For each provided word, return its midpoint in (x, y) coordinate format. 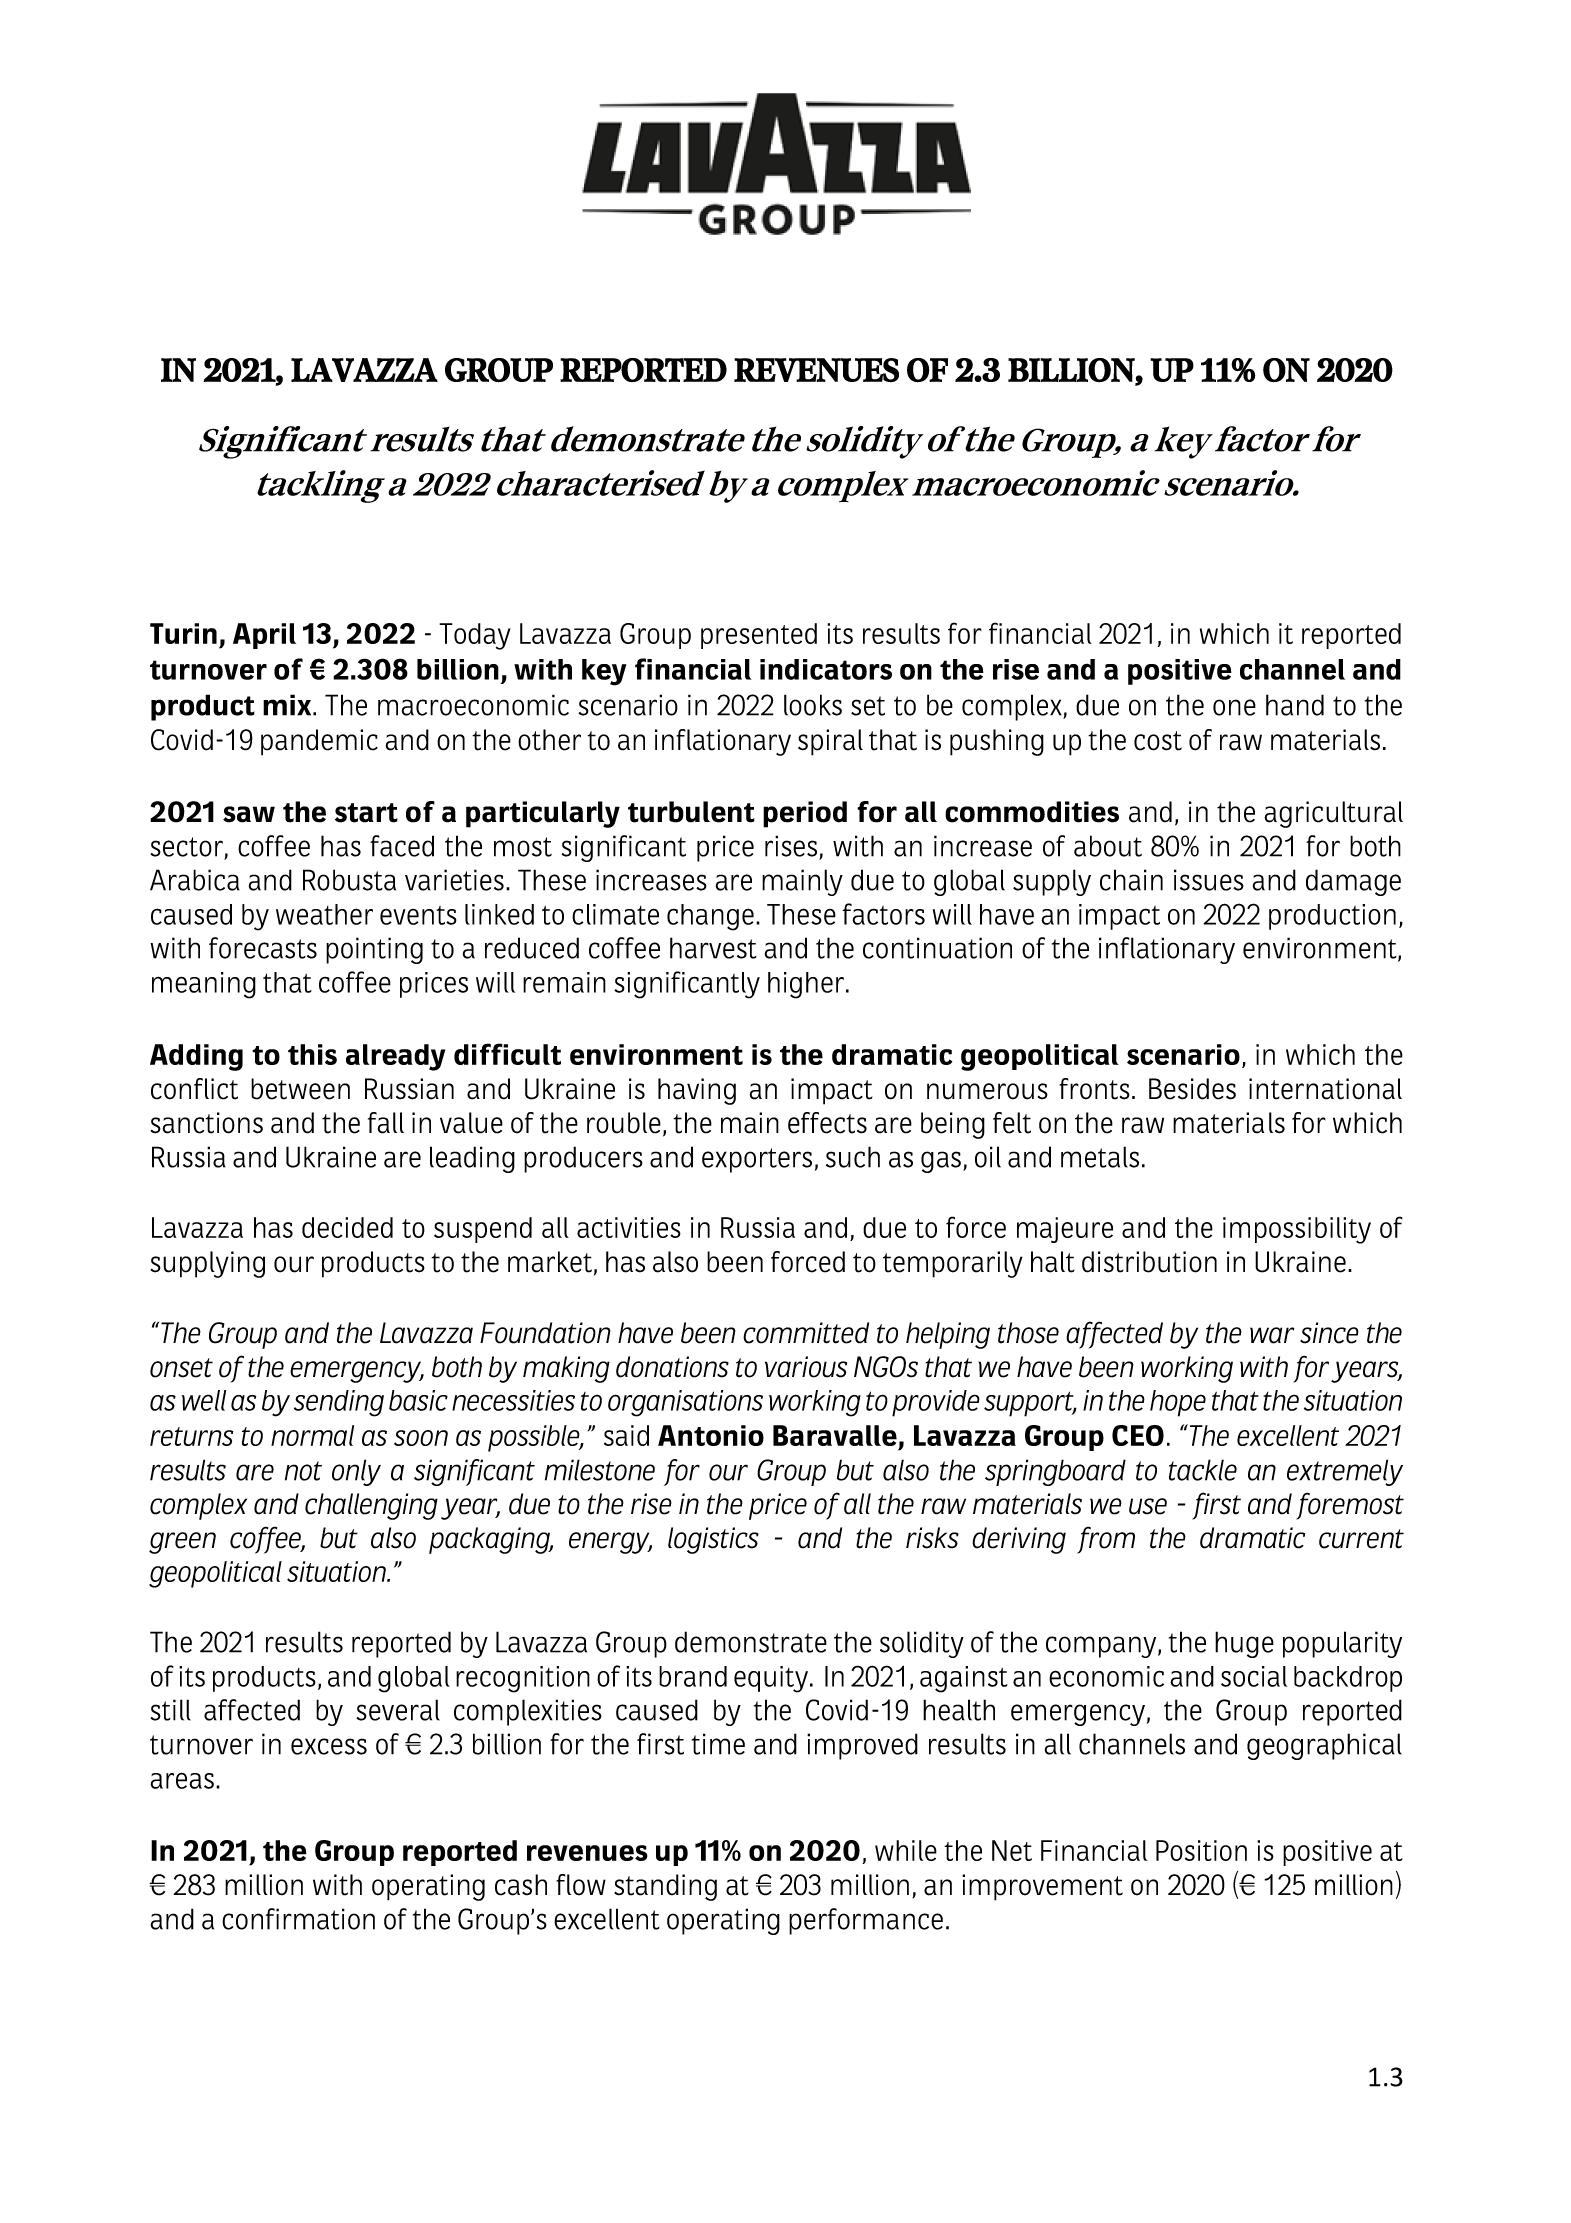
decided (347, 1227)
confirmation (298, 1919)
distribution (1149, 1262)
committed (806, 1333)
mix (288, 705)
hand (1295, 705)
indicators (826, 669)
